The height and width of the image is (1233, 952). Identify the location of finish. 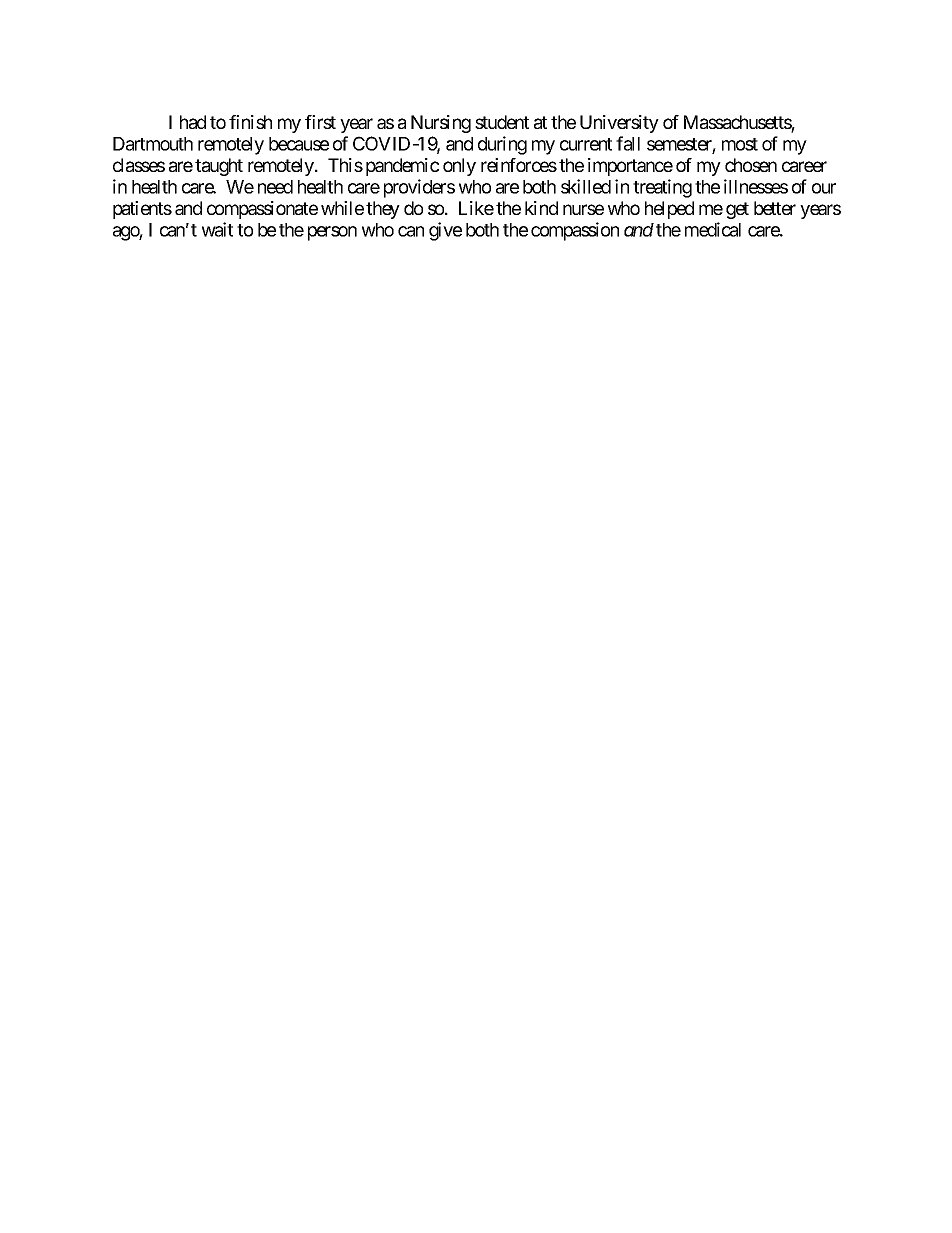
(250, 122).
